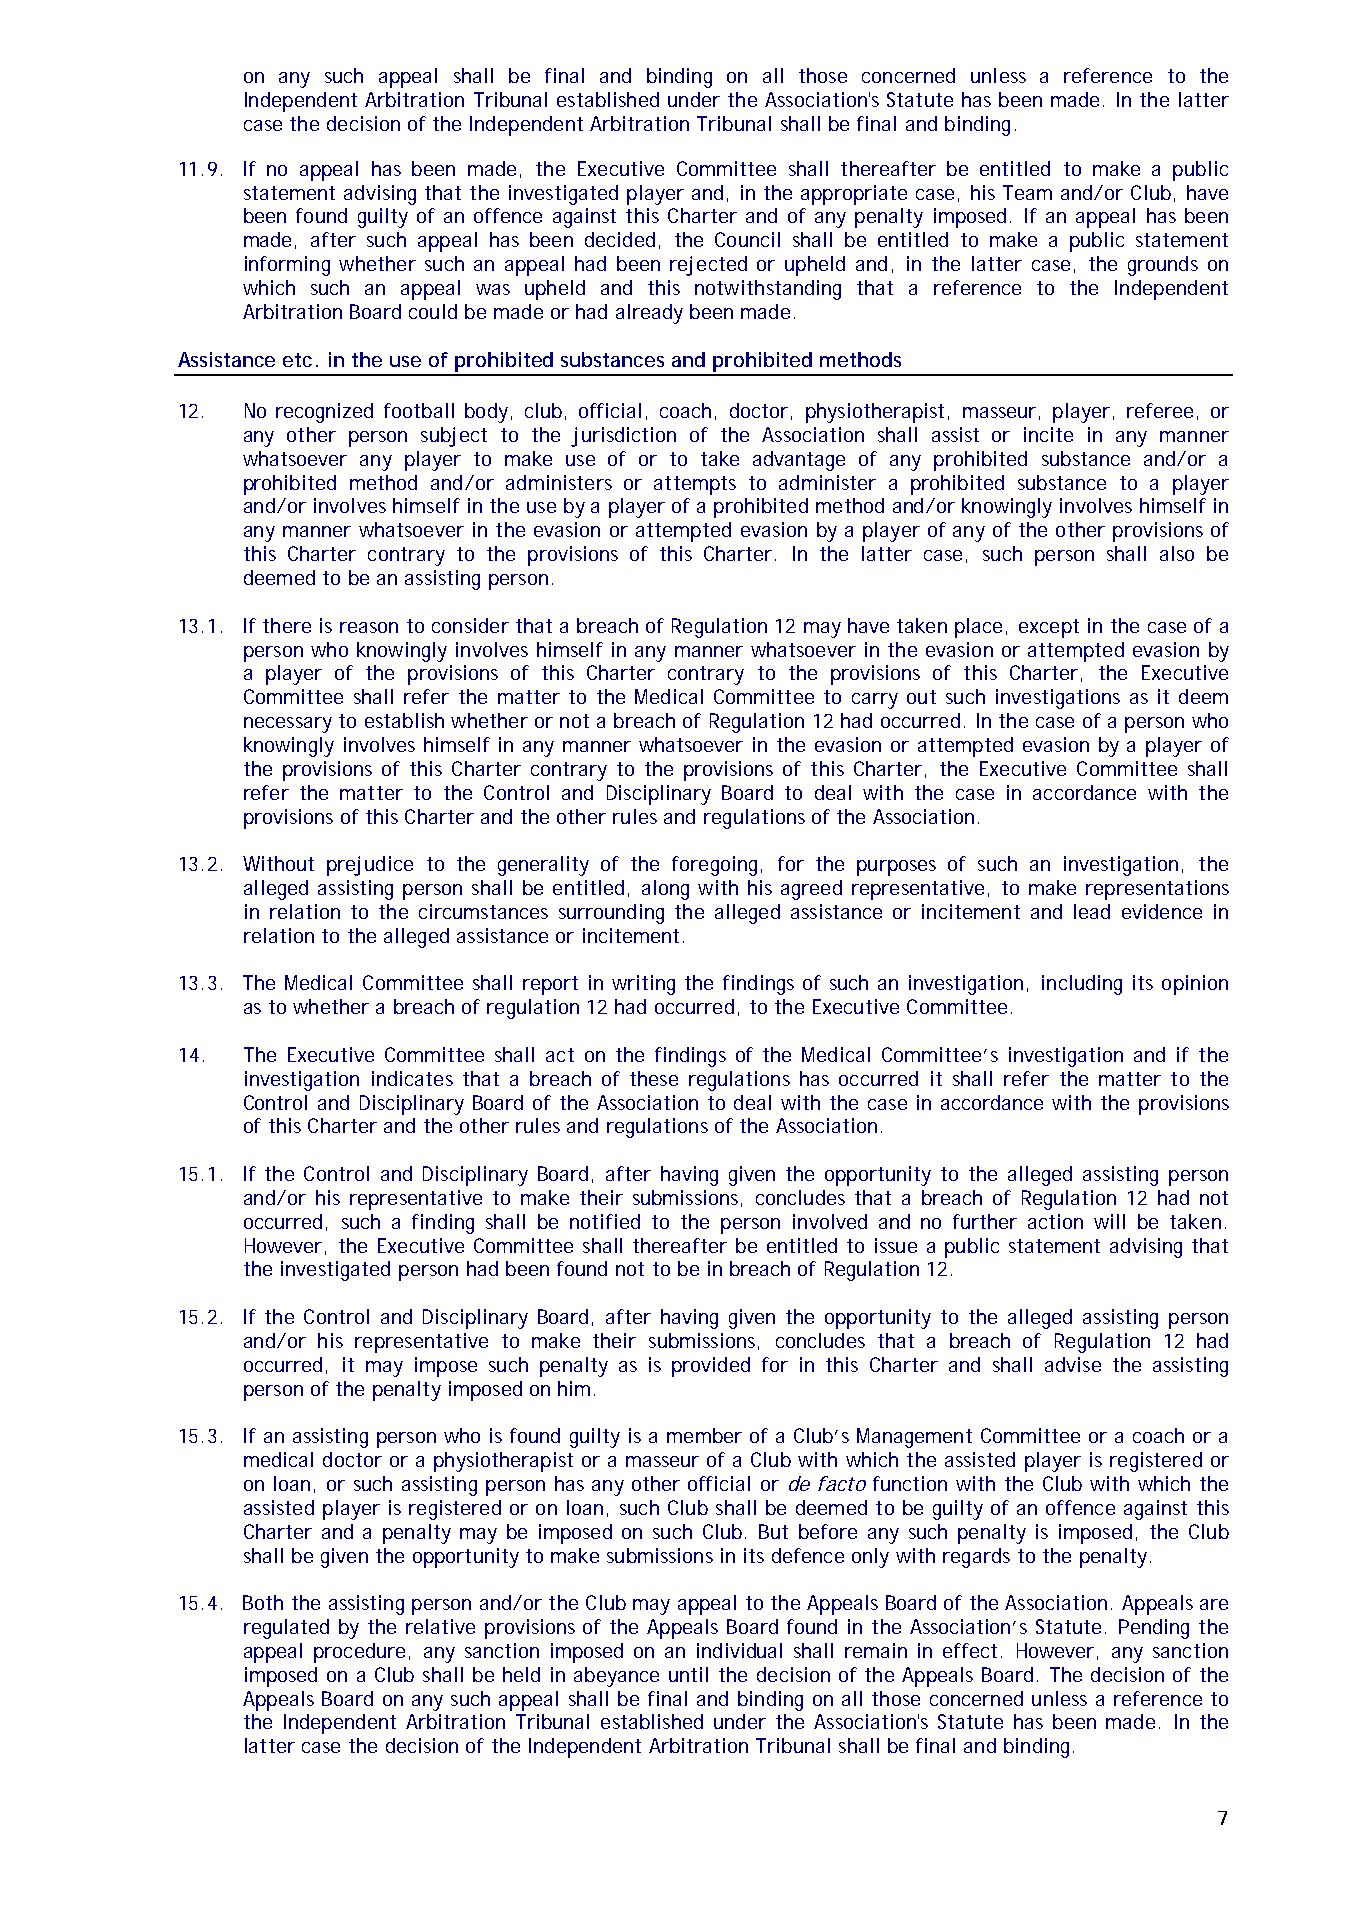 Image resolution: width=1358 pixels, height=1921 pixels. What do you see at coordinates (1163, 266) in the document?
I see `grounds` at bounding box center [1163, 266].
